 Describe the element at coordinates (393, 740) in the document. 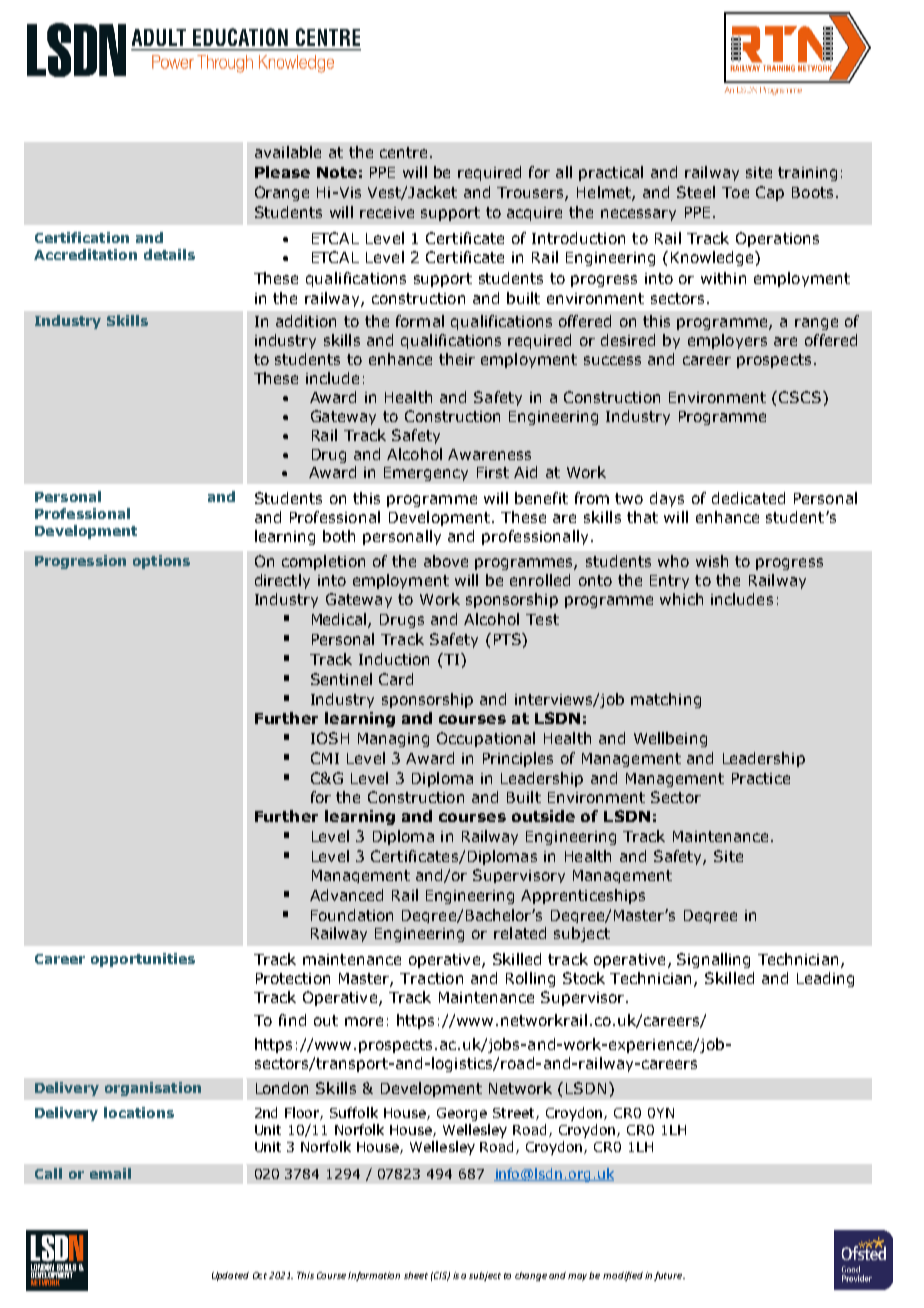

I see `Managing` at that location.
